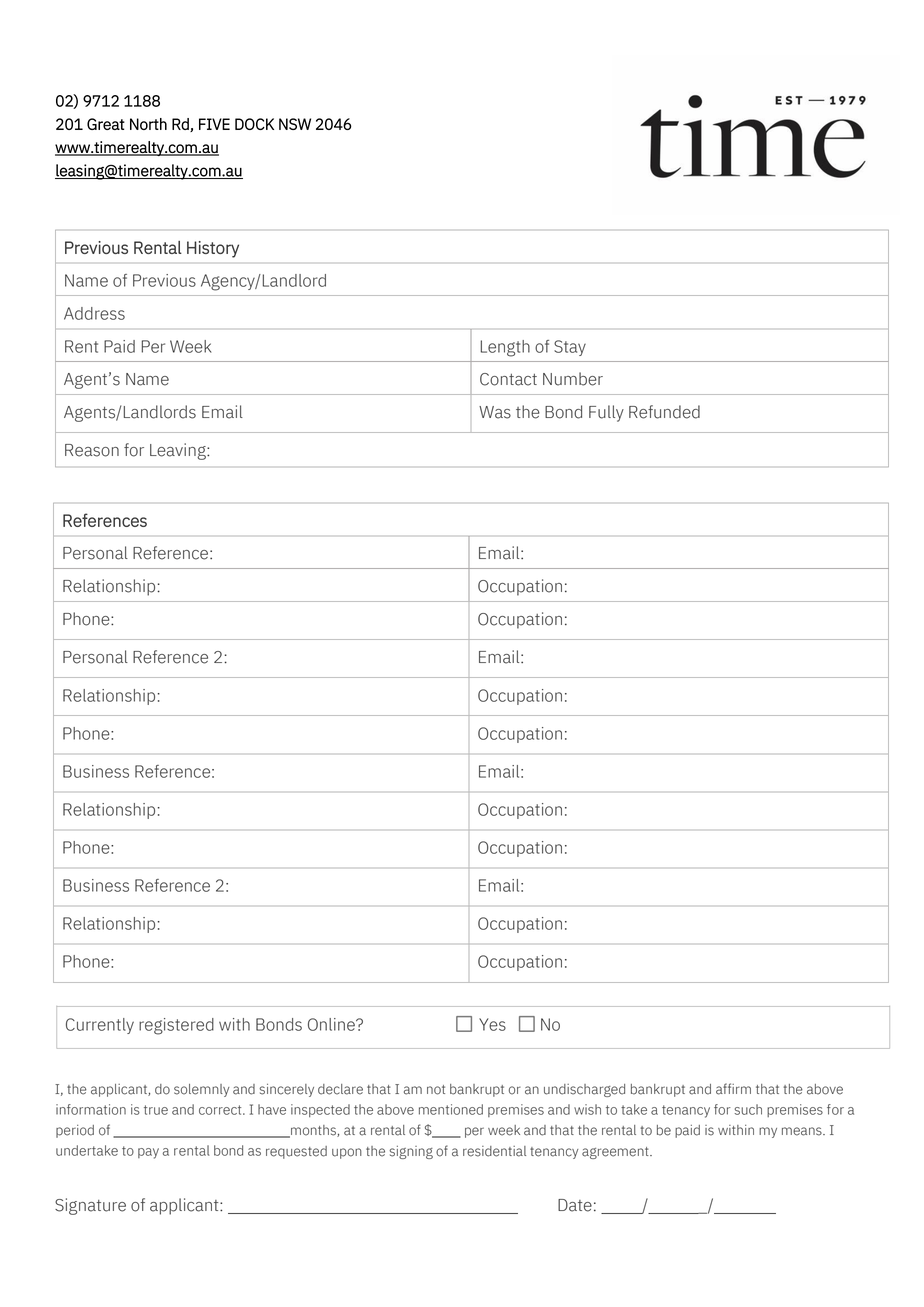  What do you see at coordinates (733, 1089) in the page?
I see `affirm` at bounding box center [733, 1089].
